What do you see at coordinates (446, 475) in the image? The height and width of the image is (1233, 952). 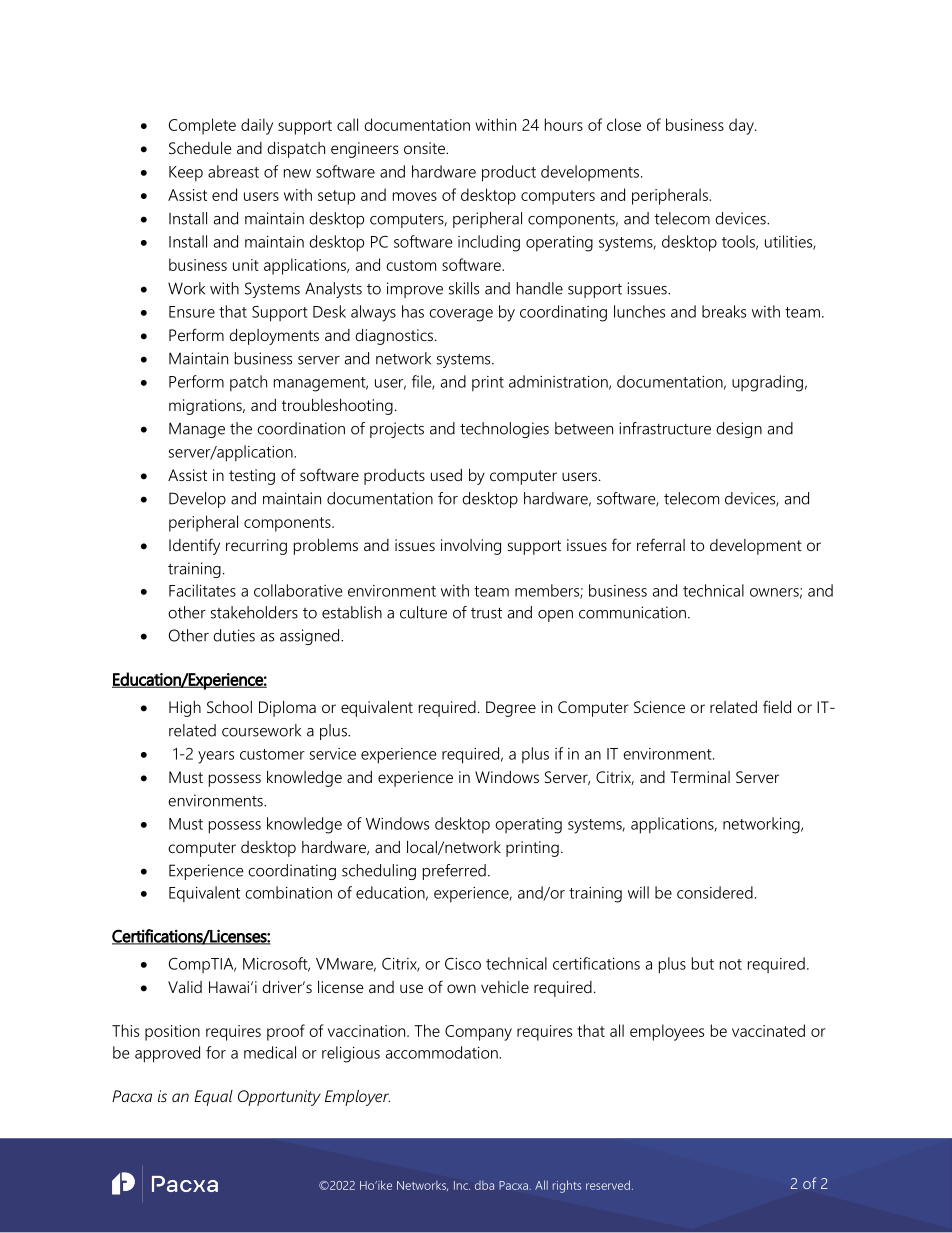 I see `used` at bounding box center [446, 475].
